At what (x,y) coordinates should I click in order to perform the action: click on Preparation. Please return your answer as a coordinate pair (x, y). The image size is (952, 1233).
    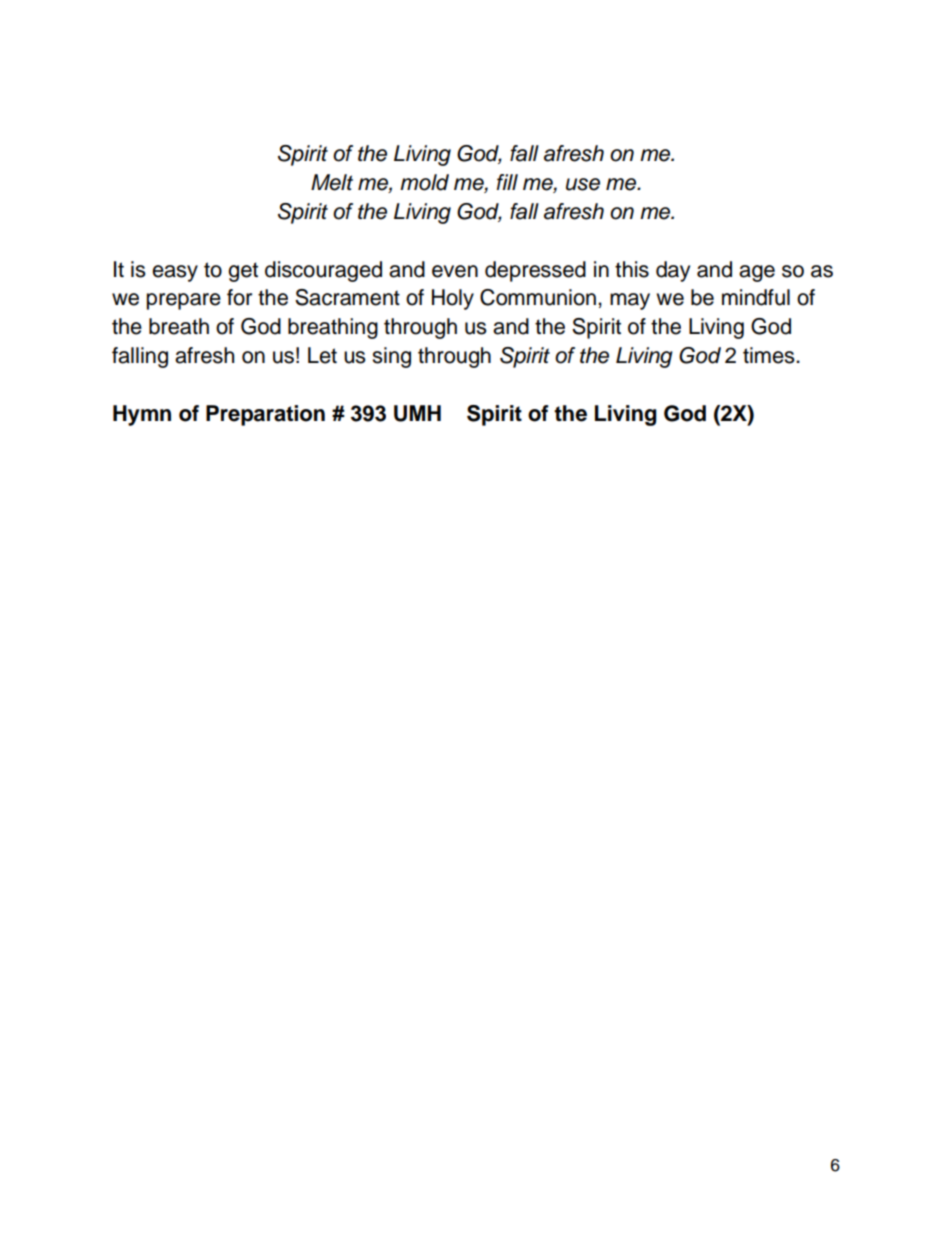
    Looking at the image, I should click on (265, 415).
